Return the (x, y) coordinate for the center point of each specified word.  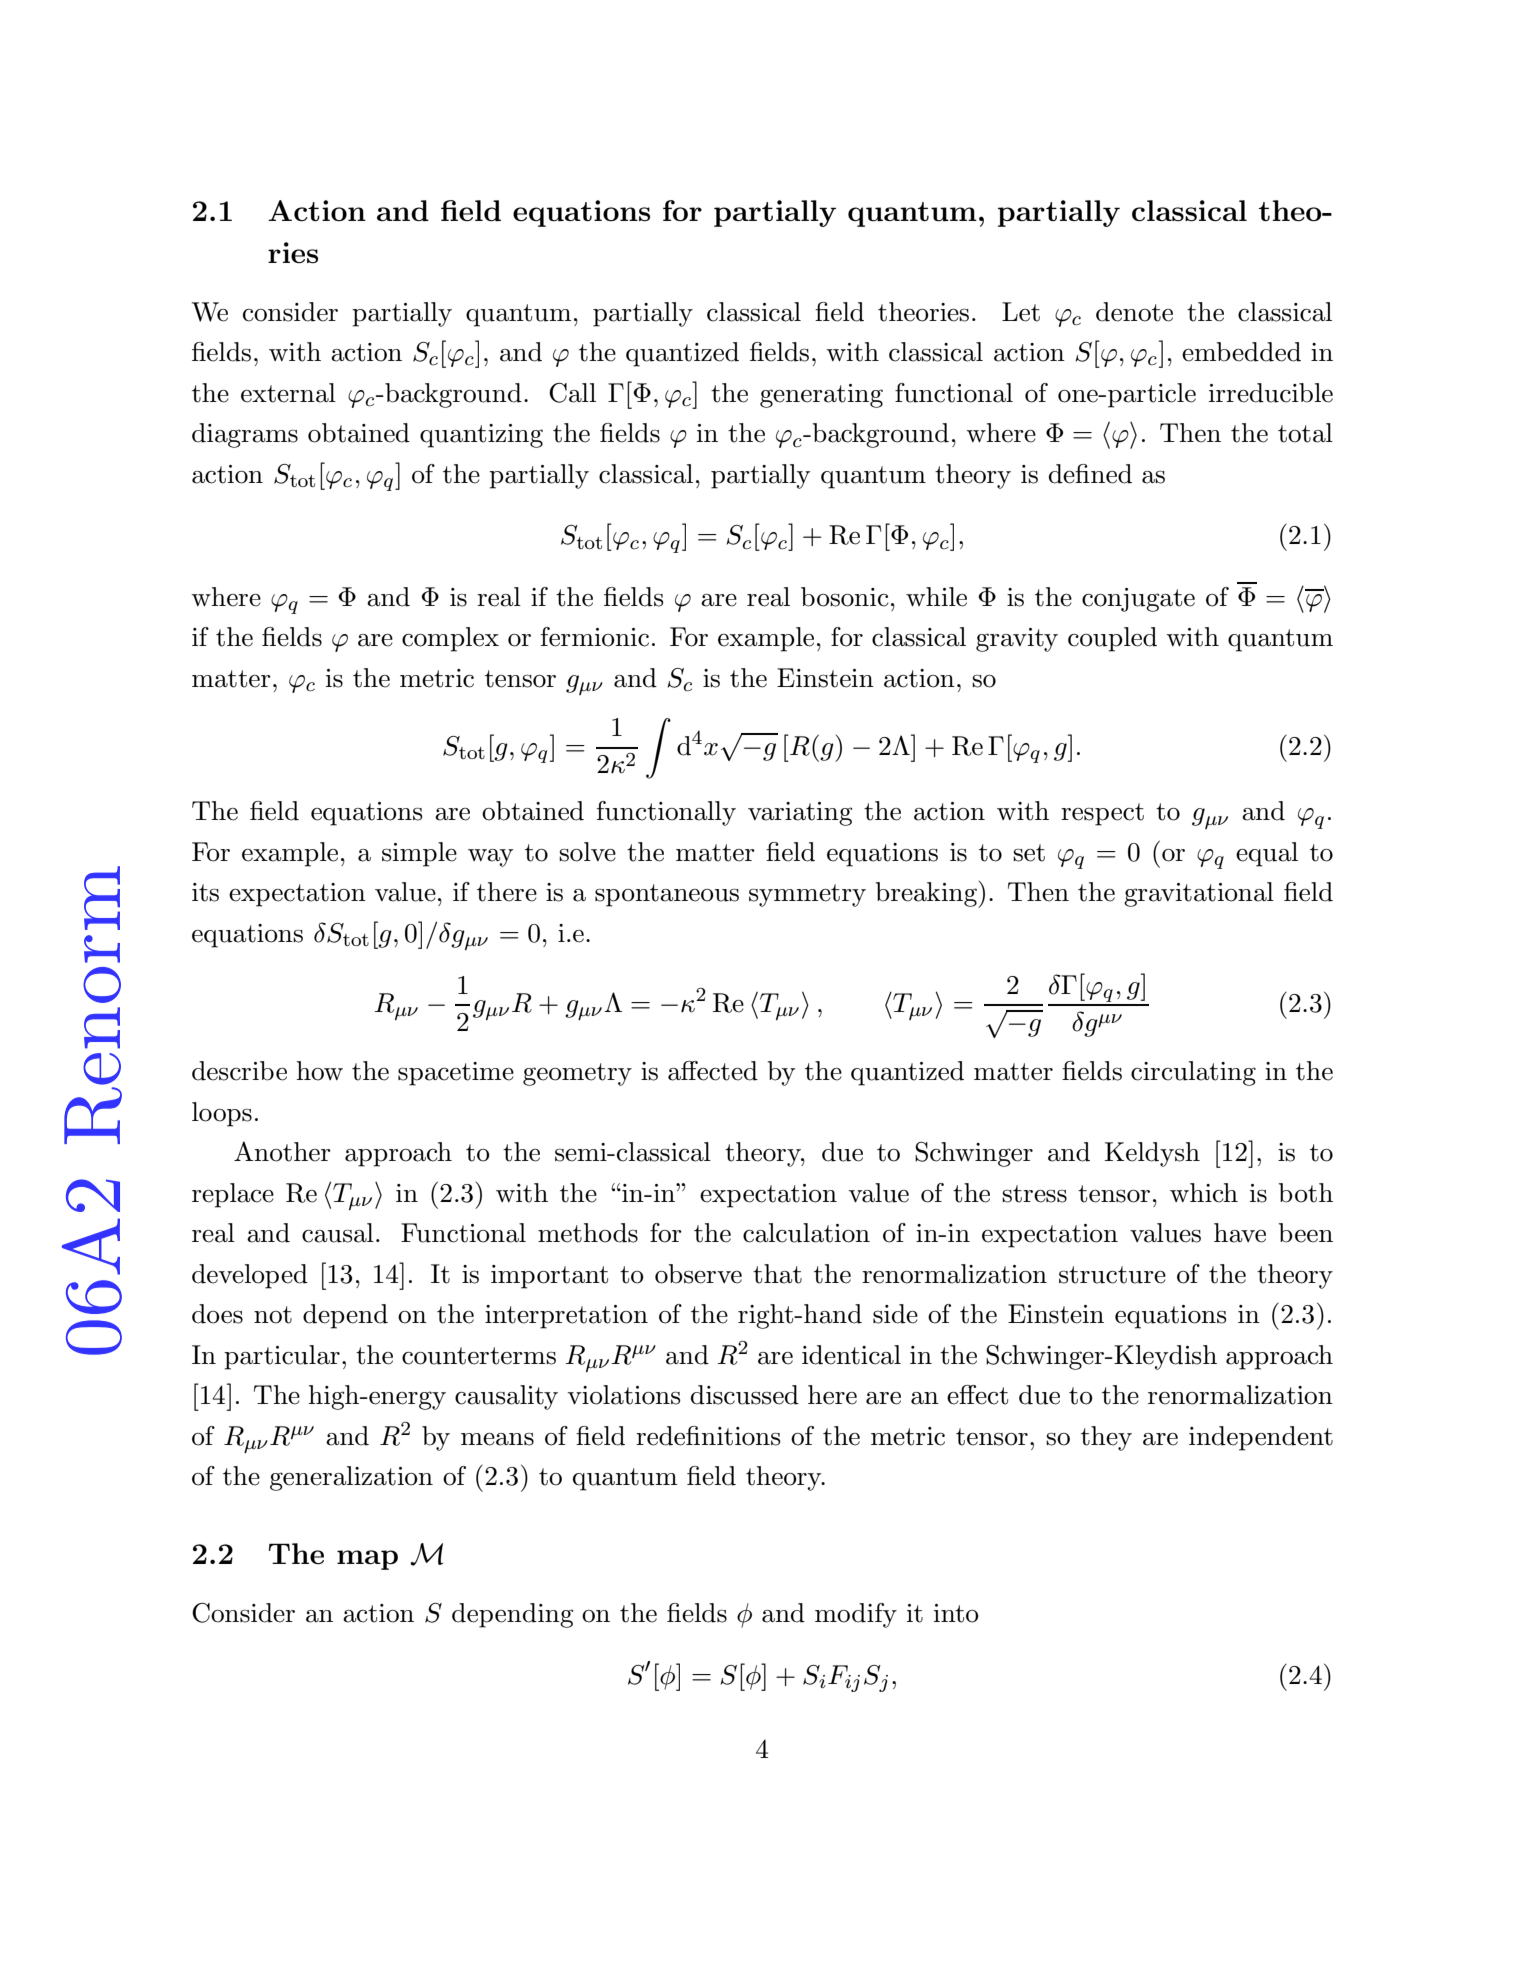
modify (856, 1615)
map (367, 1560)
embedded (1241, 352)
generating (821, 396)
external (288, 393)
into (956, 1613)
